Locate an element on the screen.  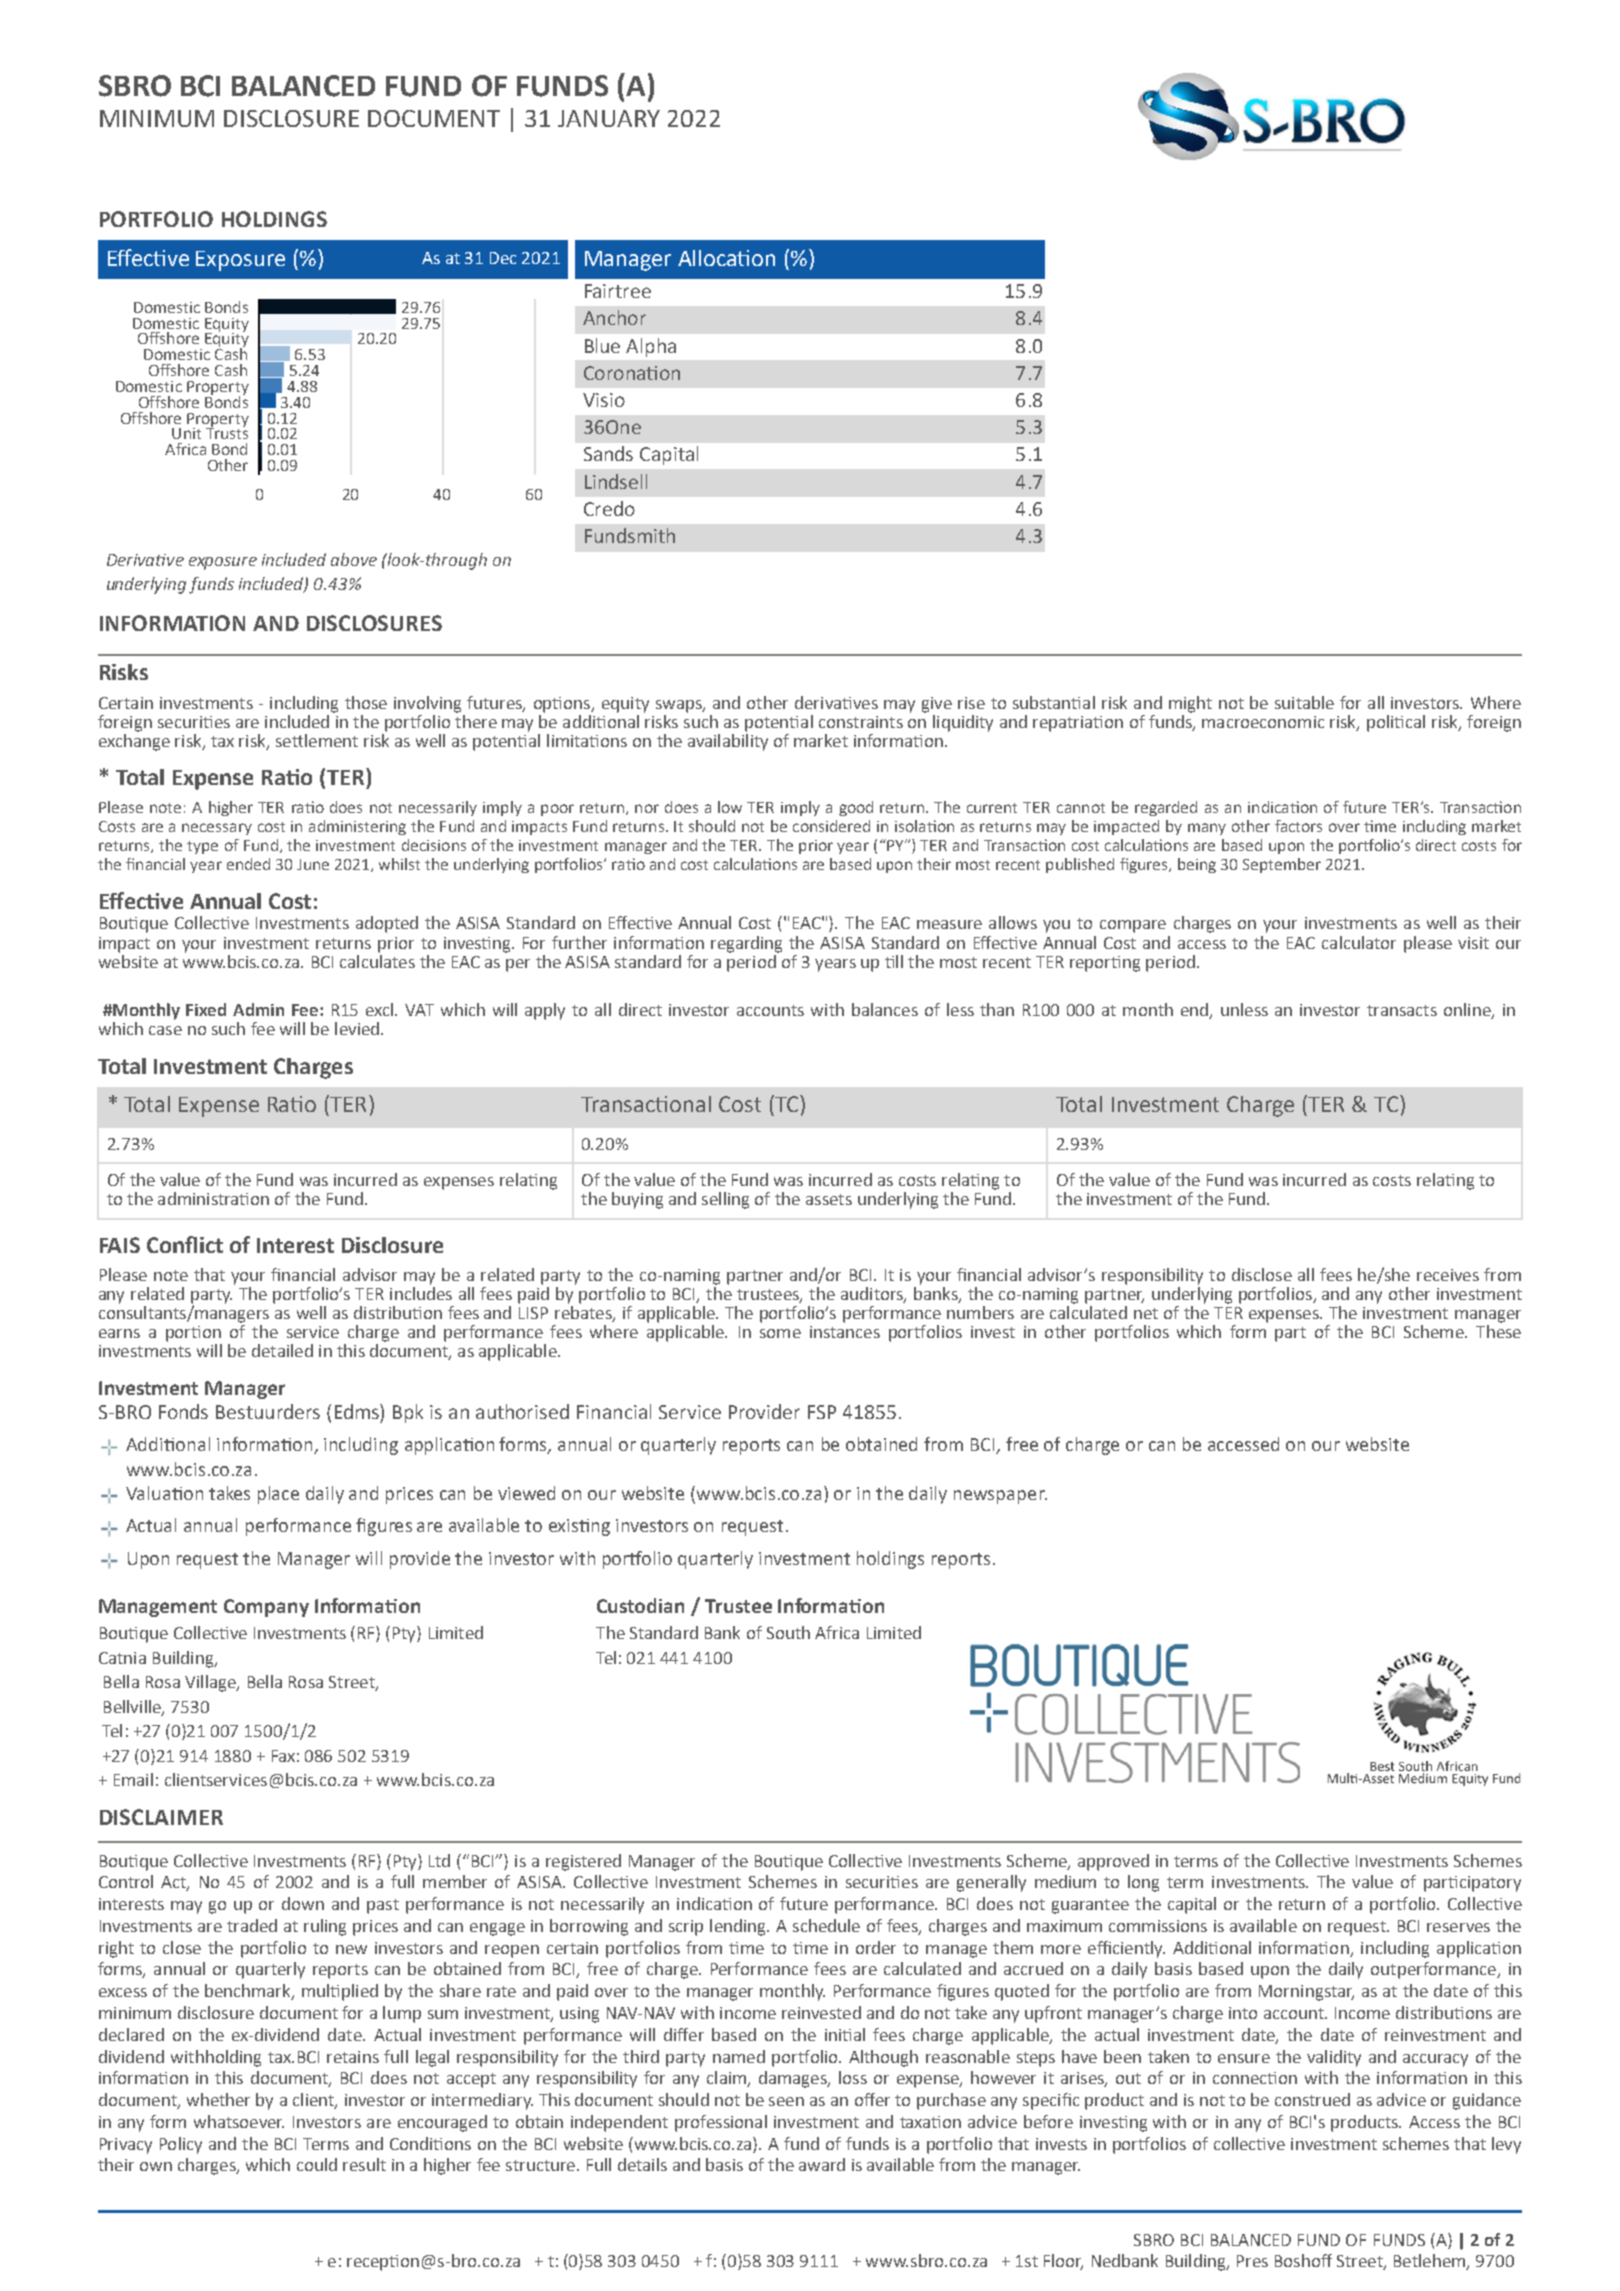
could is located at coordinates (317, 2164).
